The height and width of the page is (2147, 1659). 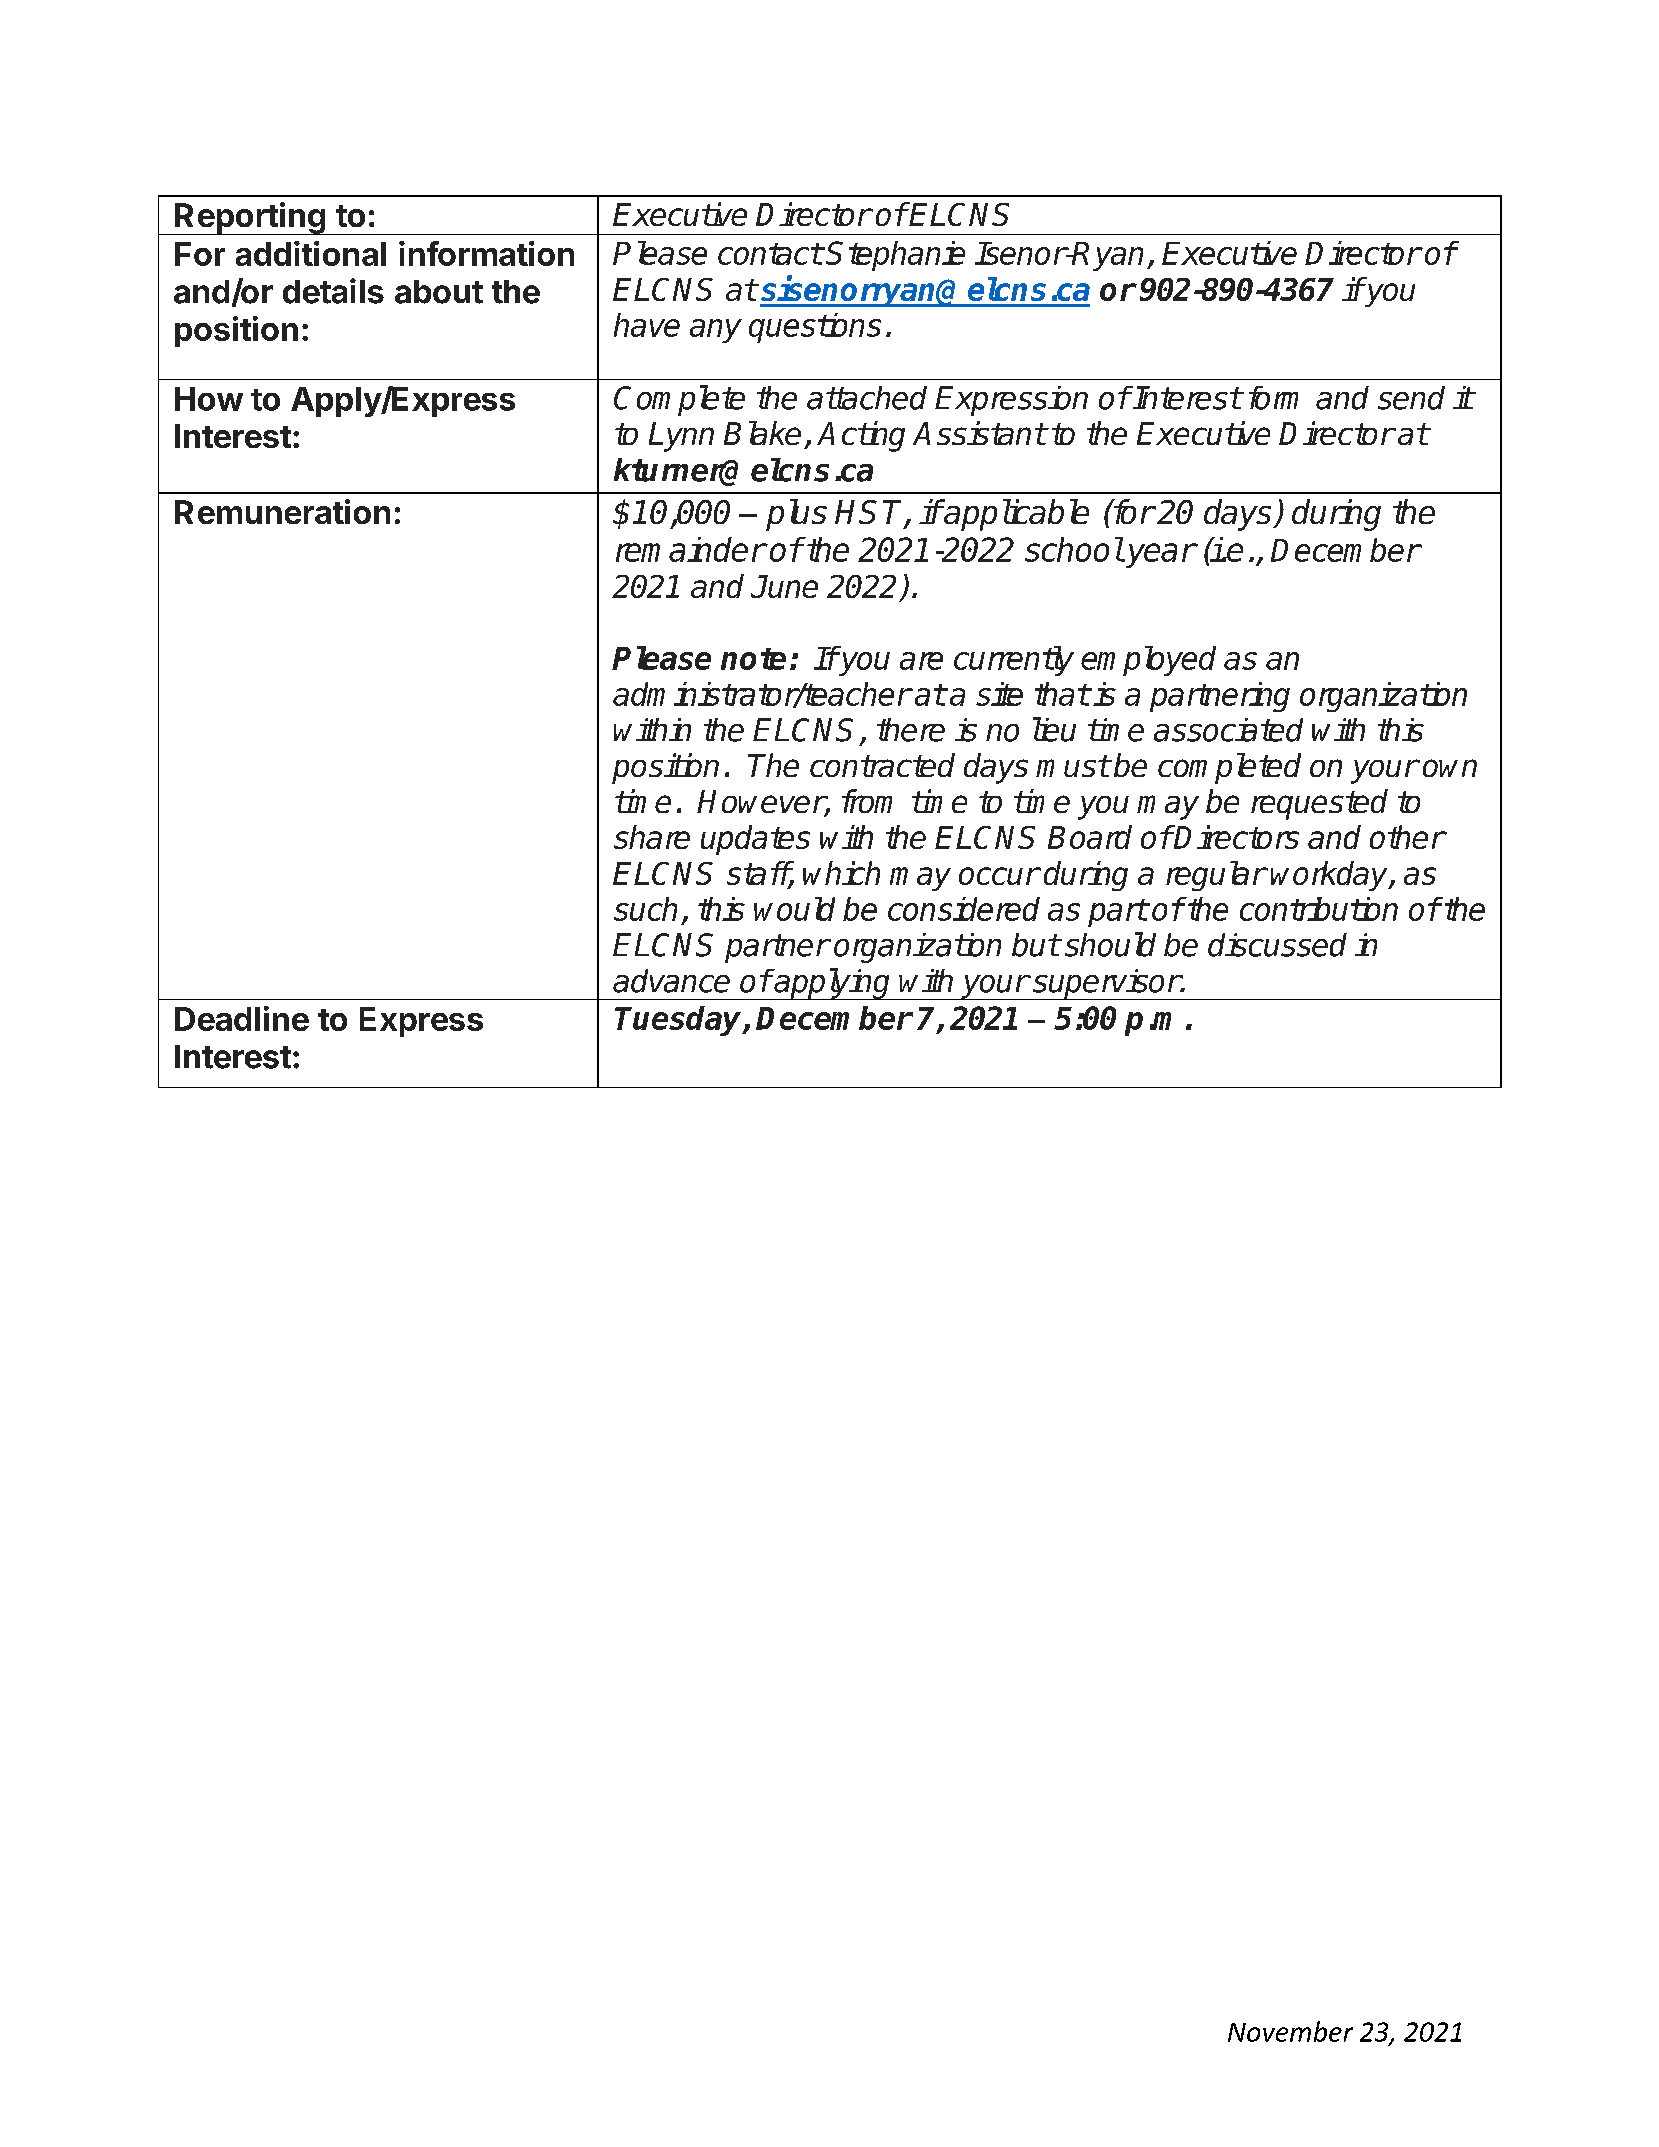 I want to click on Stephanie, so click(x=895, y=256).
